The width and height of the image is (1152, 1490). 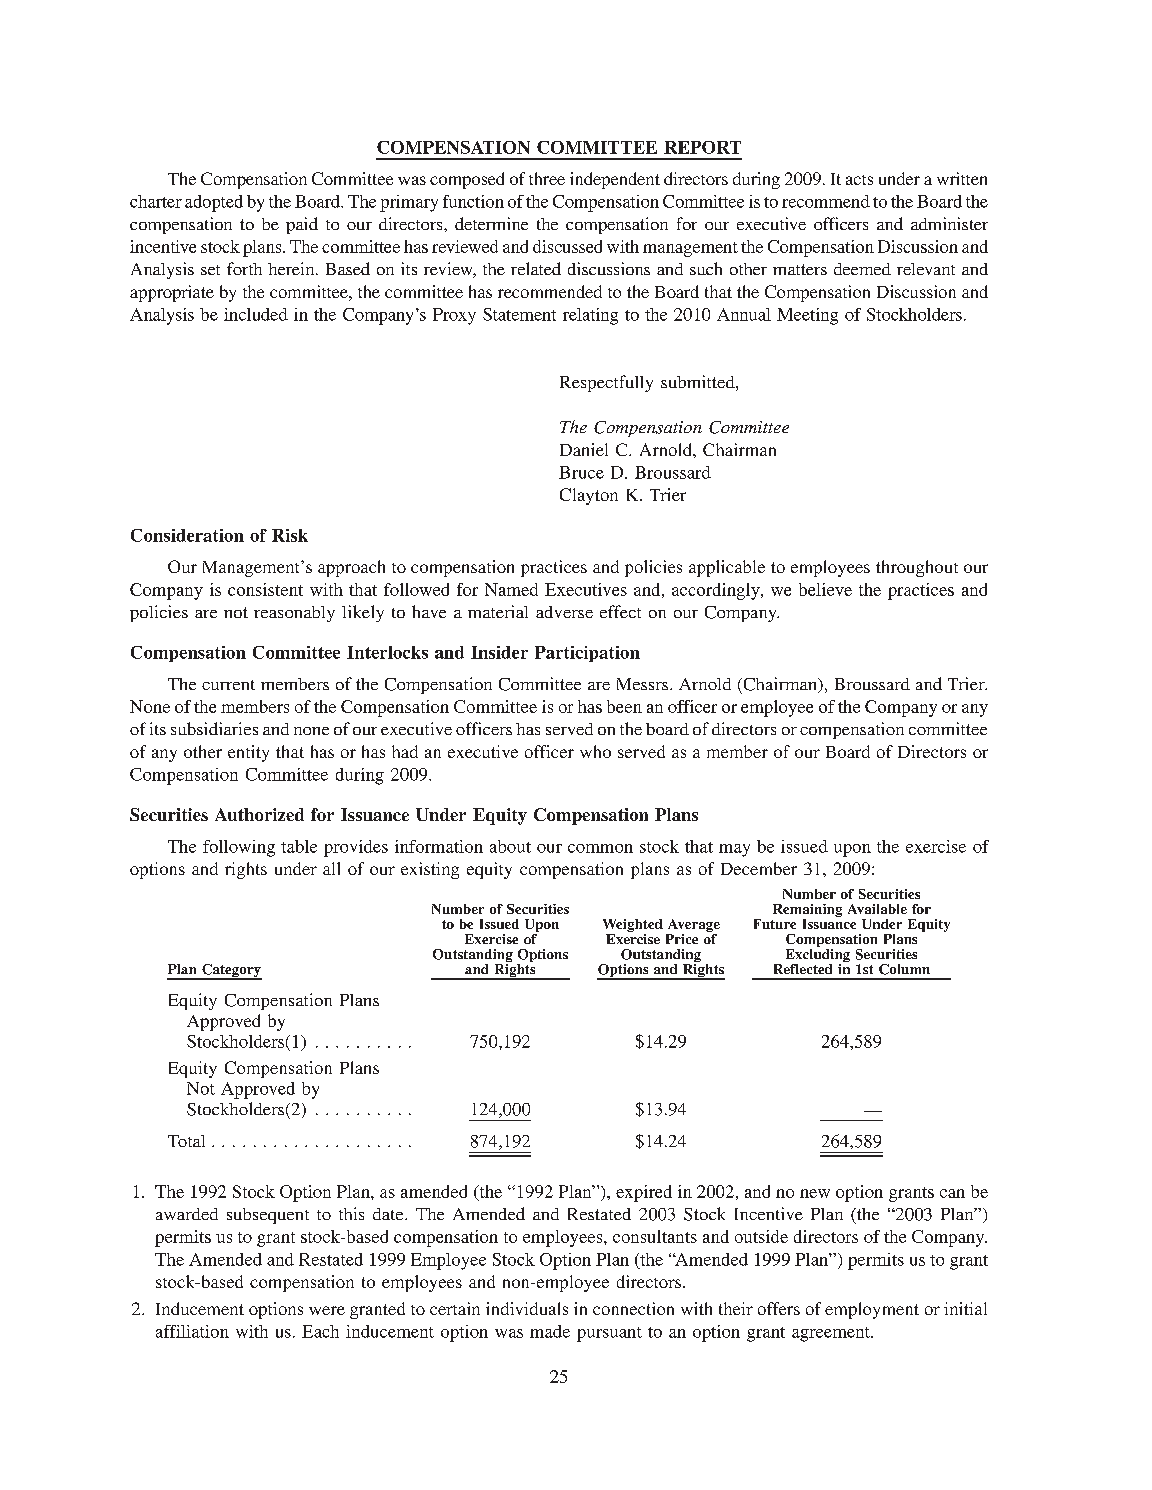 What do you see at coordinates (917, 568) in the image?
I see `throughout` at bounding box center [917, 568].
